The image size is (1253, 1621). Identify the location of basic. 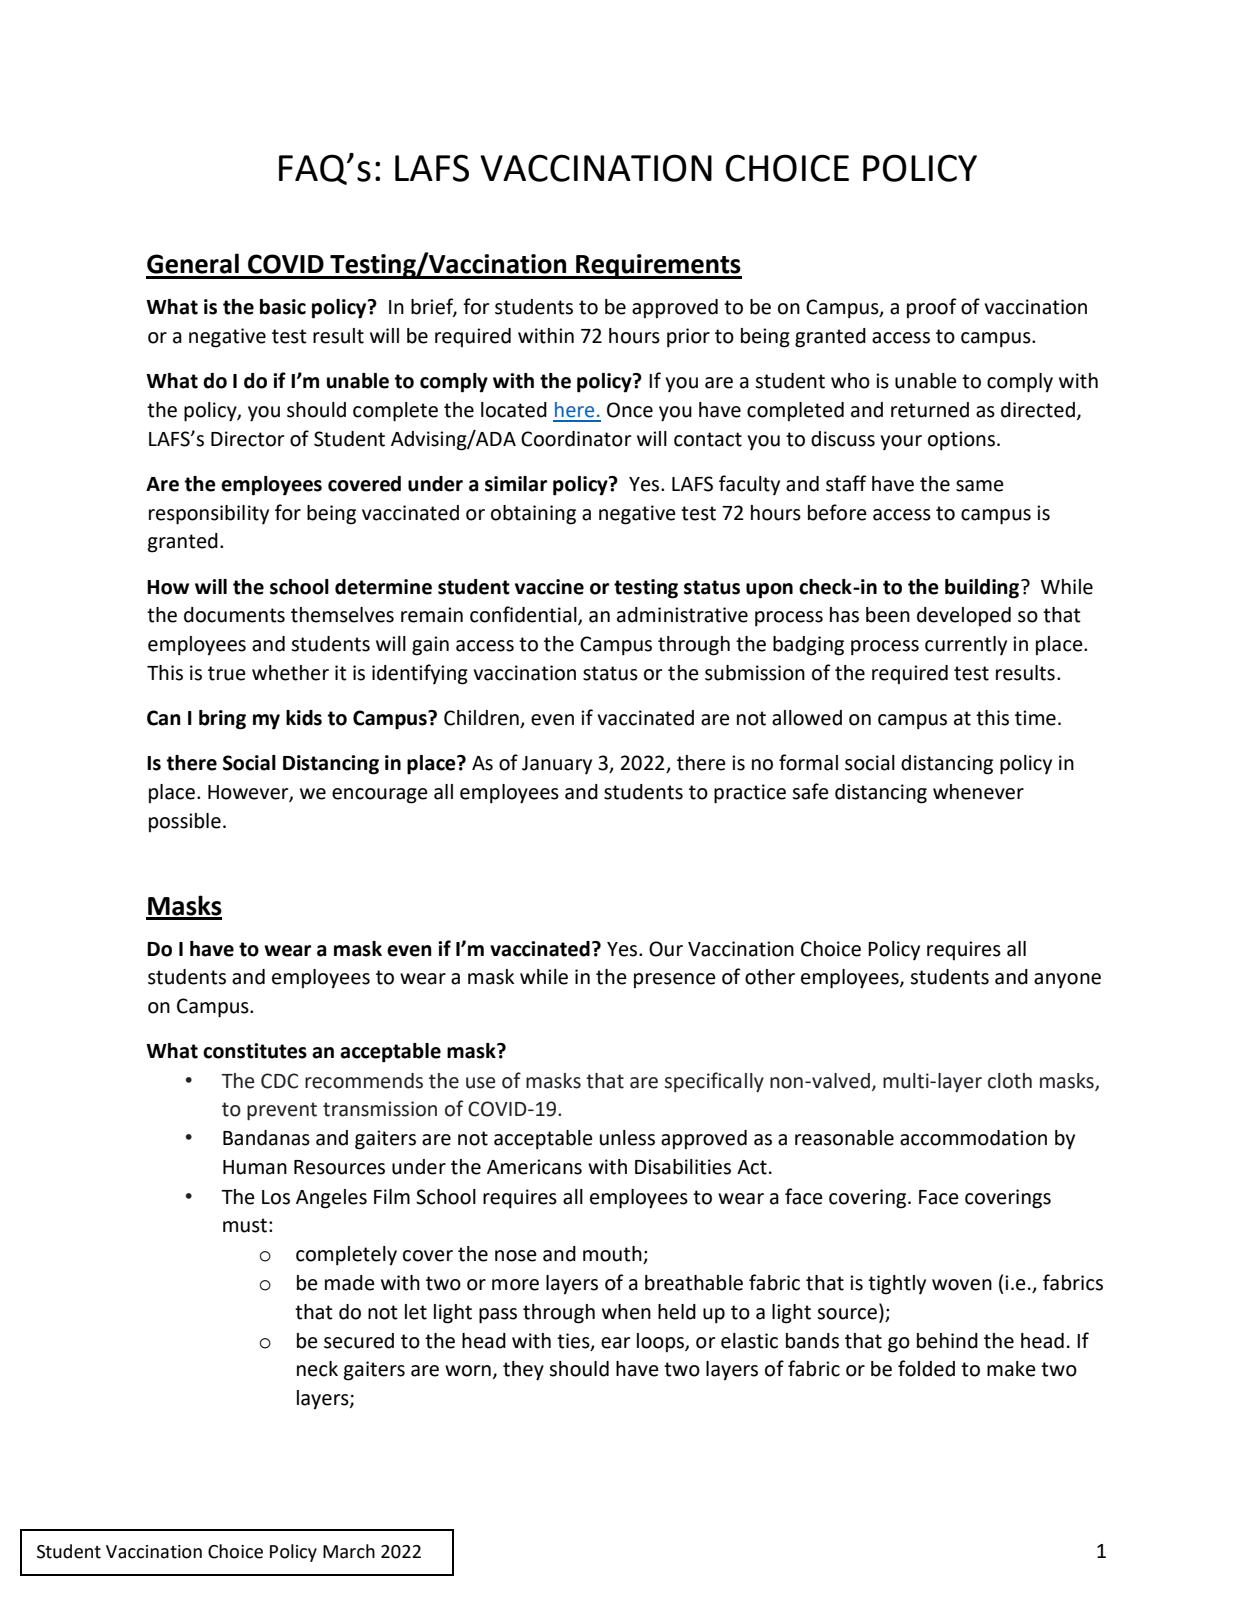
(283, 307).
